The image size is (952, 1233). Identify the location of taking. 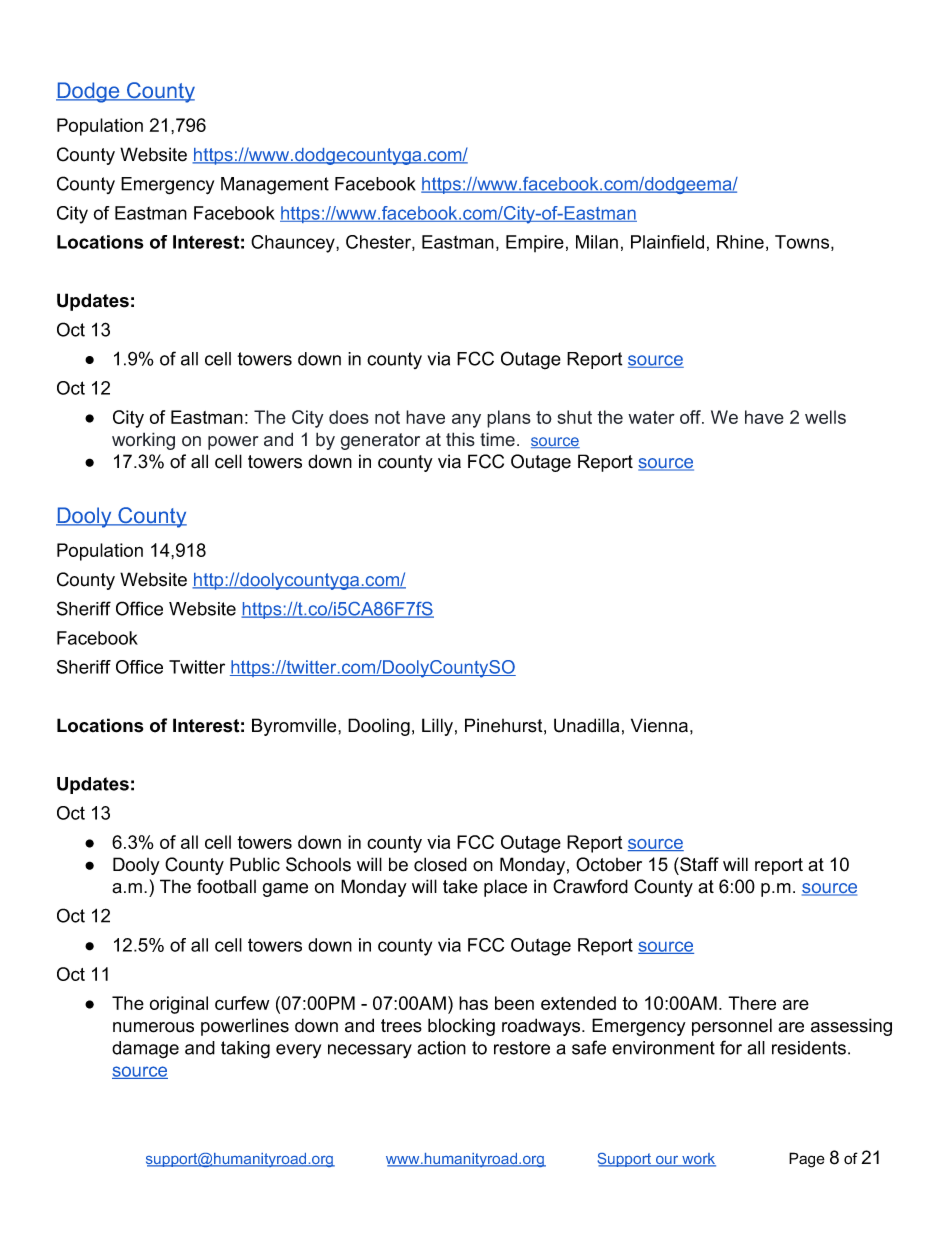
(245, 1050).
